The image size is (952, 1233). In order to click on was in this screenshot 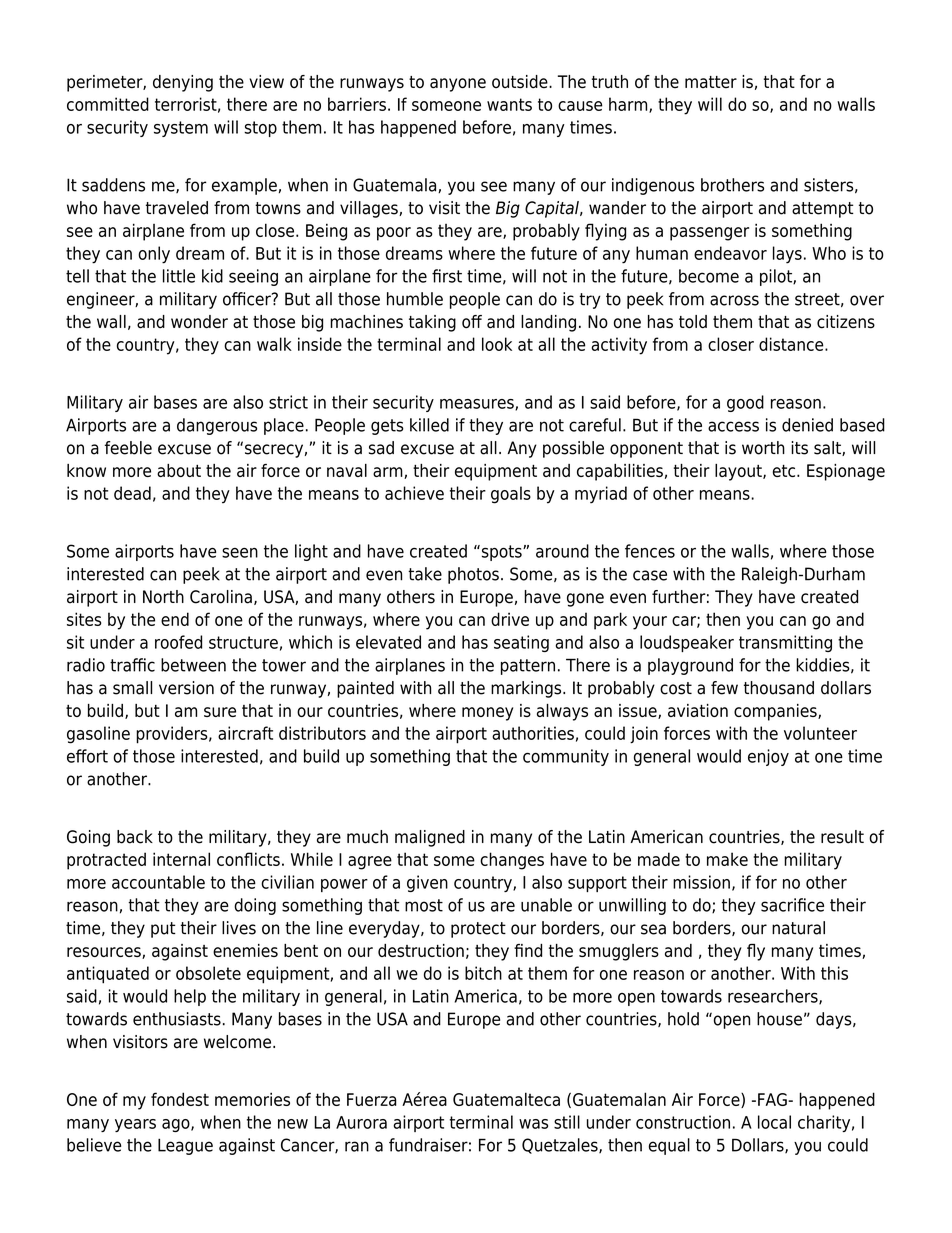, I will do `click(533, 1124)`.
